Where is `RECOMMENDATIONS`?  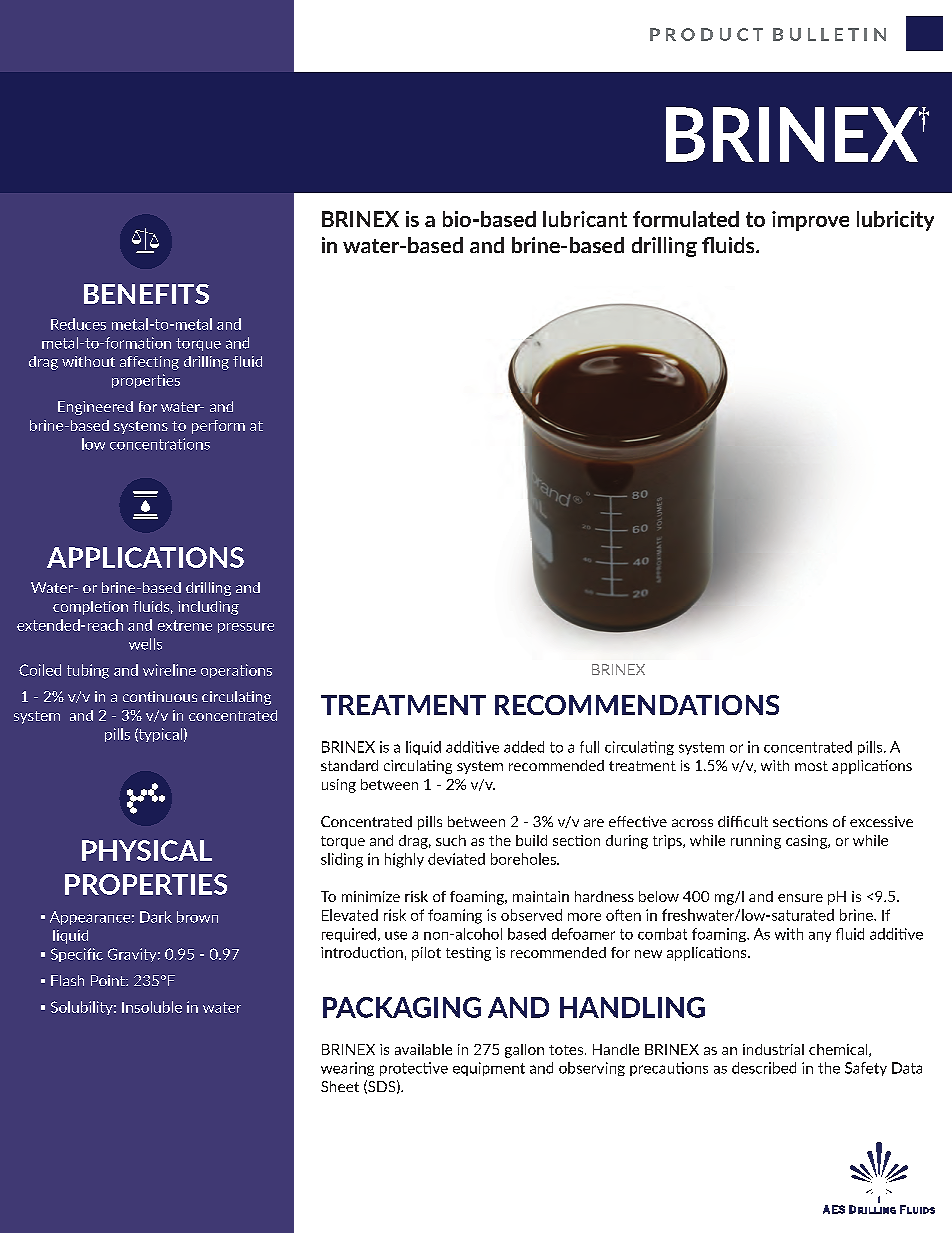
RECOMMENDATIONS is located at coordinates (637, 705).
